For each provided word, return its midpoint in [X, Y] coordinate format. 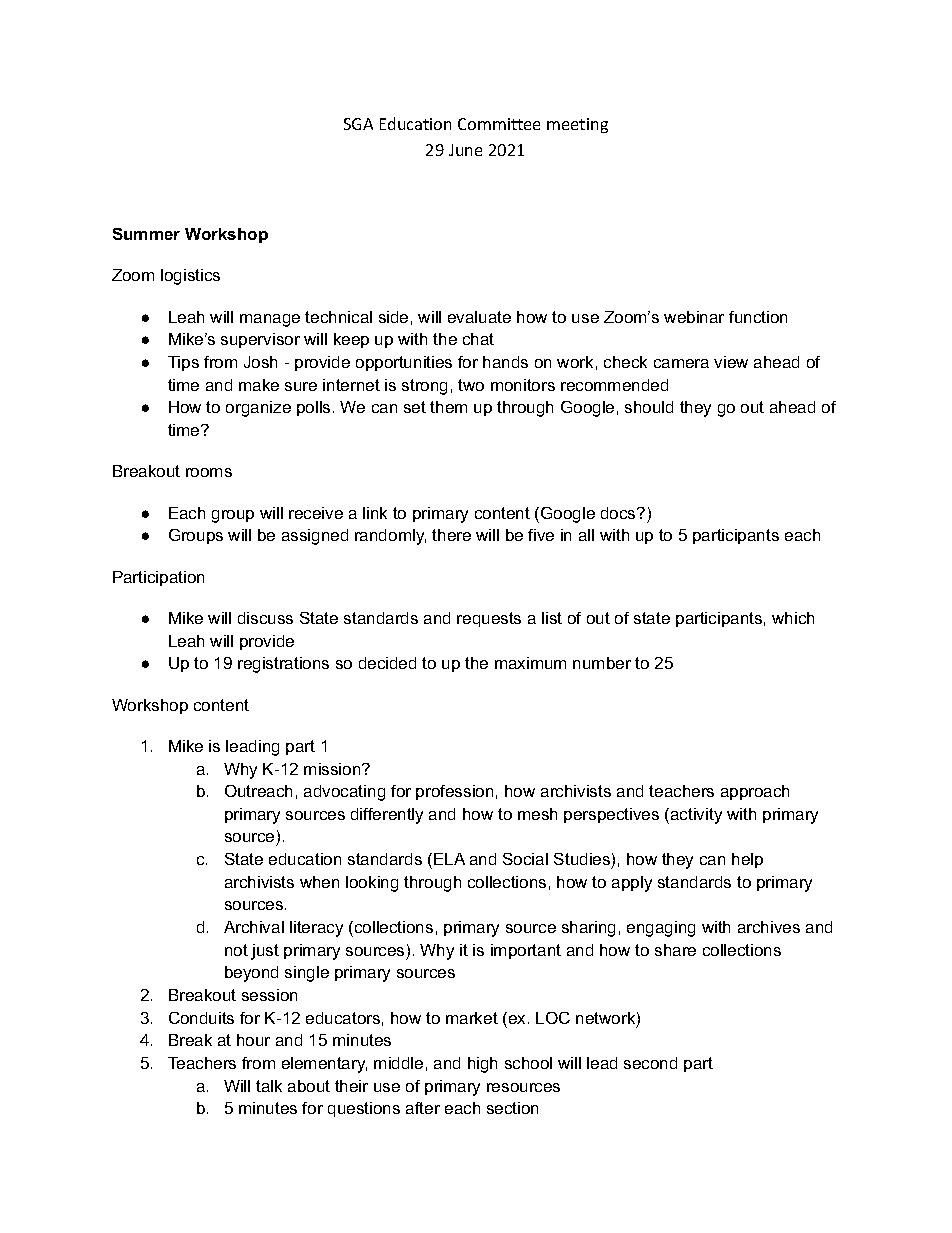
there [451, 535]
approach [755, 792]
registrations [283, 665]
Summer [146, 234]
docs [619, 513]
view [731, 362]
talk [269, 1086]
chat [478, 339]
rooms [209, 472]
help [747, 860]
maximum [530, 663]
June [465, 150]
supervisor [260, 340]
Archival [254, 927]
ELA [449, 859]
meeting [577, 125]
